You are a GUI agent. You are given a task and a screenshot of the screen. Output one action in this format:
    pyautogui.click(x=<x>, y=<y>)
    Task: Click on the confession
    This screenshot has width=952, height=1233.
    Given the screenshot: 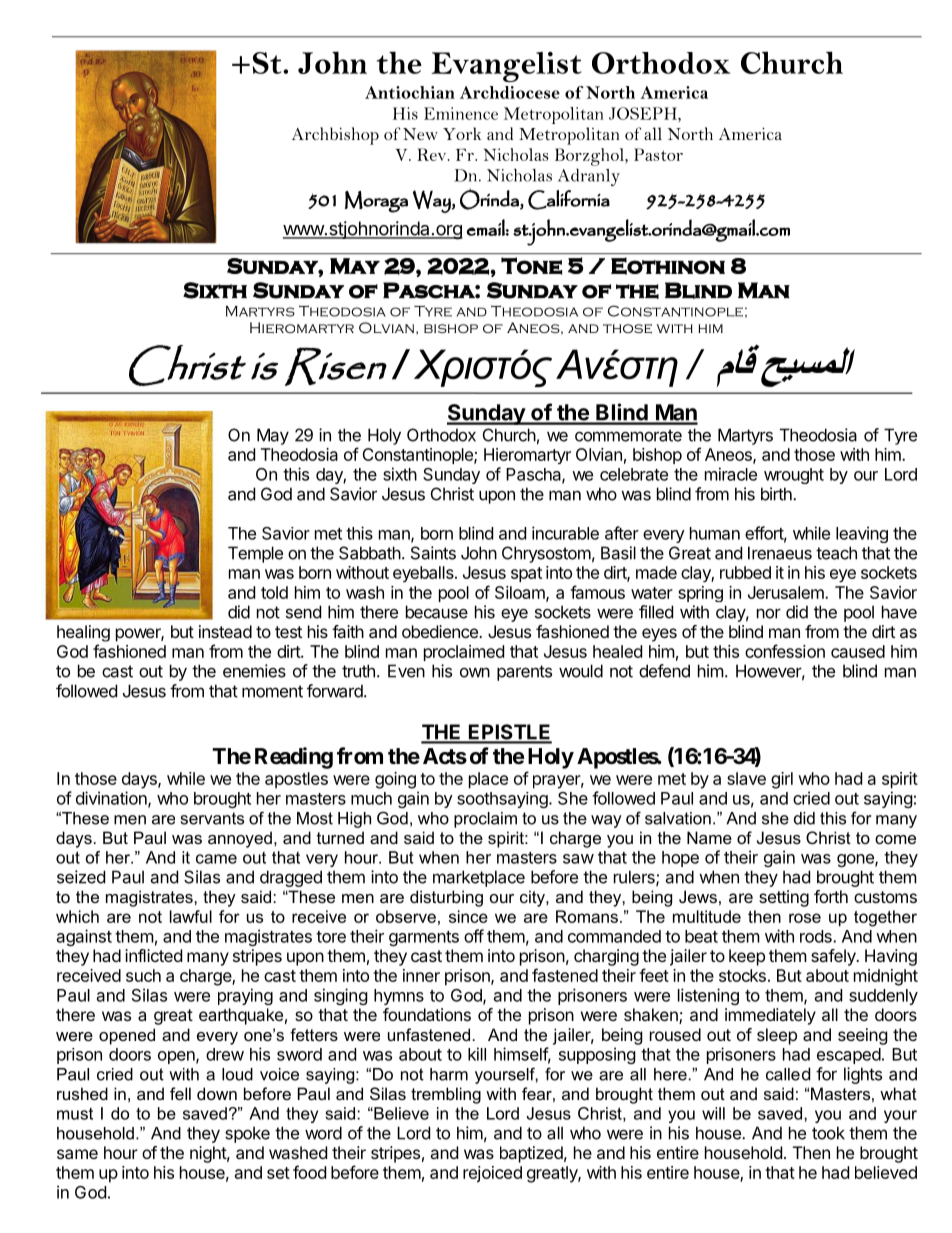 What is the action you would take?
    pyautogui.click(x=785, y=651)
